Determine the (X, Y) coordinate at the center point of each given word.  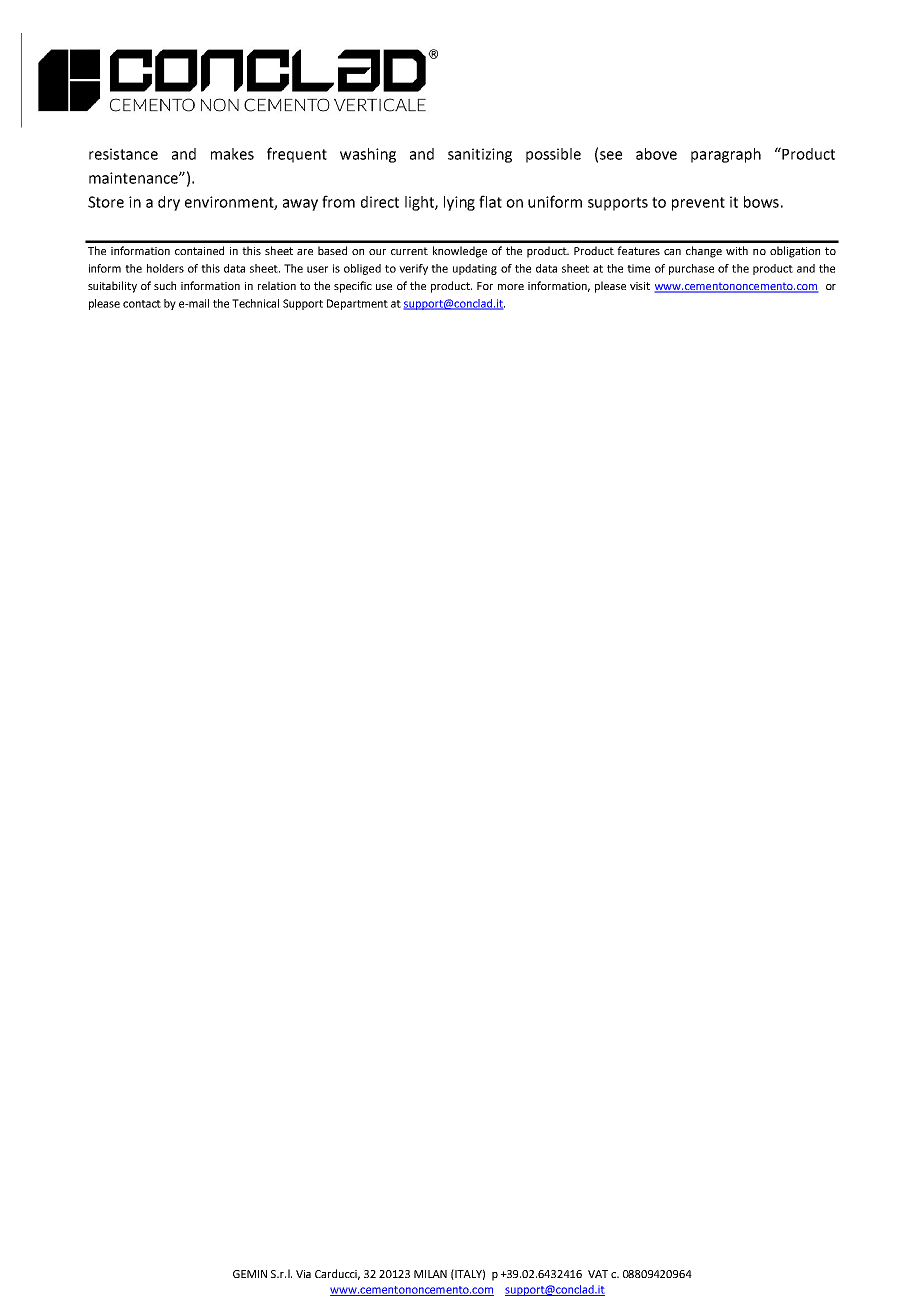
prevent (698, 204)
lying (459, 203)
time (638, 268)
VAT (598, 1274)
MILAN (430, 1274)
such (165, 285)
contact (142, 304)
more (511, 287)
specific (353, 287)
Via (303, 1274)
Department (357, 304)
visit (640, 286)
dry (169, 203)
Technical (255, 303)
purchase (691, 269)
